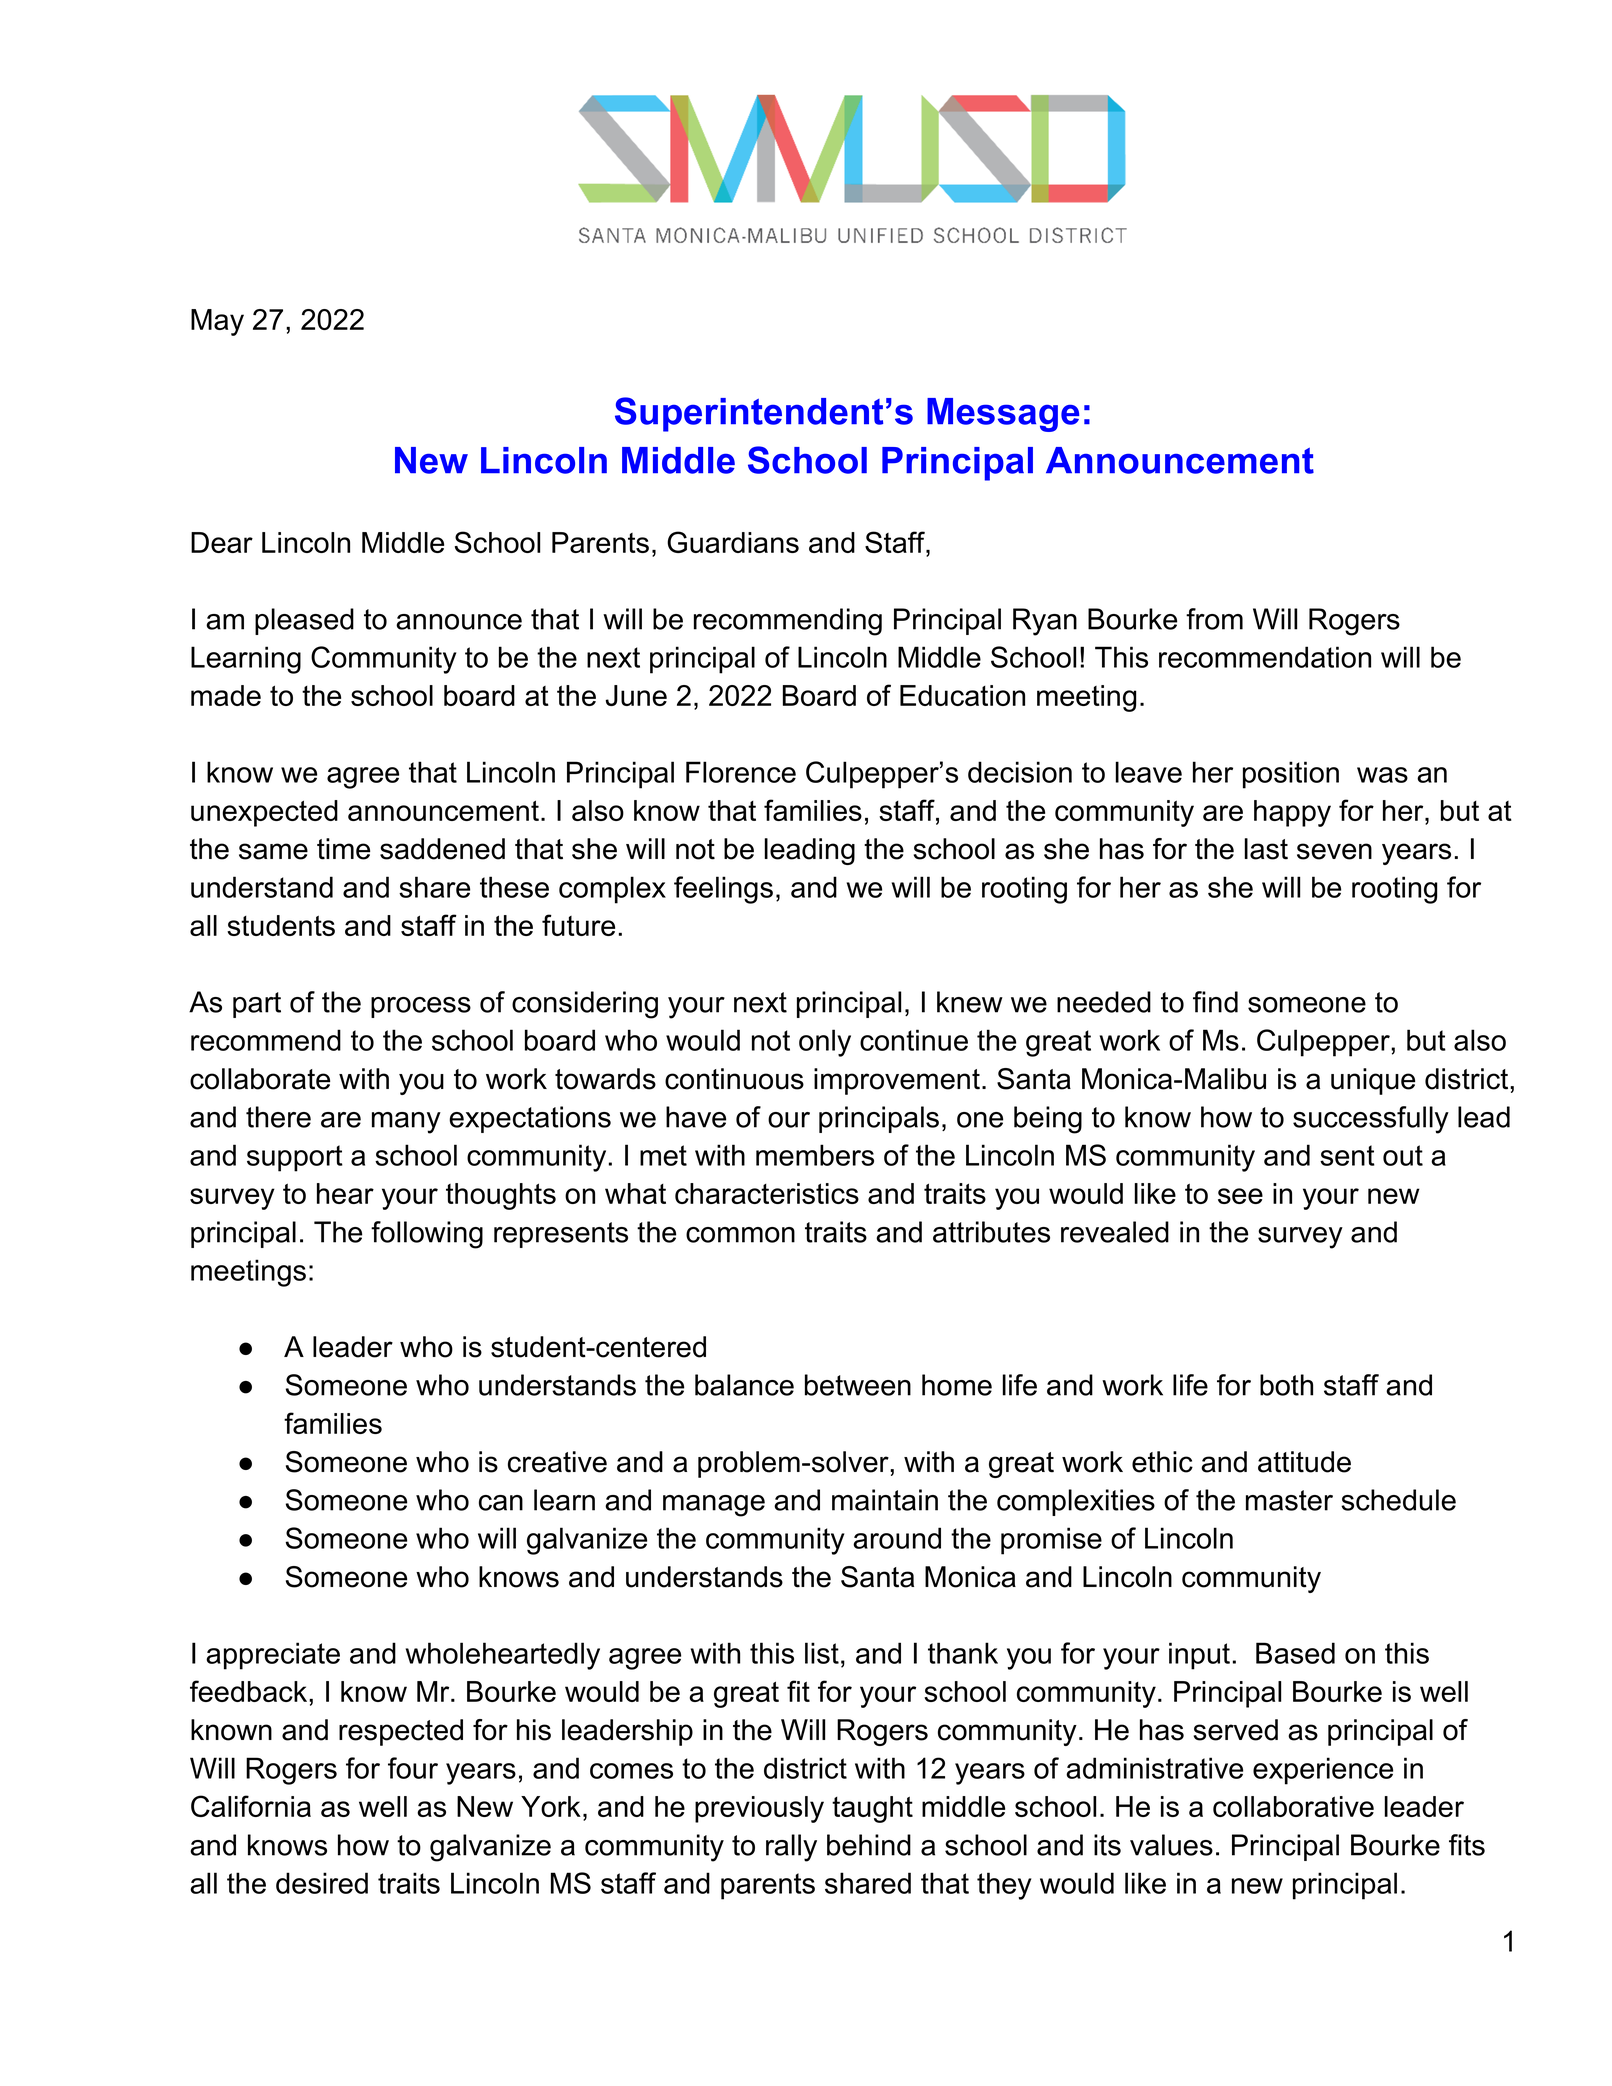 The height and width of the document is (2086, 1612). Describe the element at coordinates (1293, 1806) in the document. I see `collaborative` at that location.
